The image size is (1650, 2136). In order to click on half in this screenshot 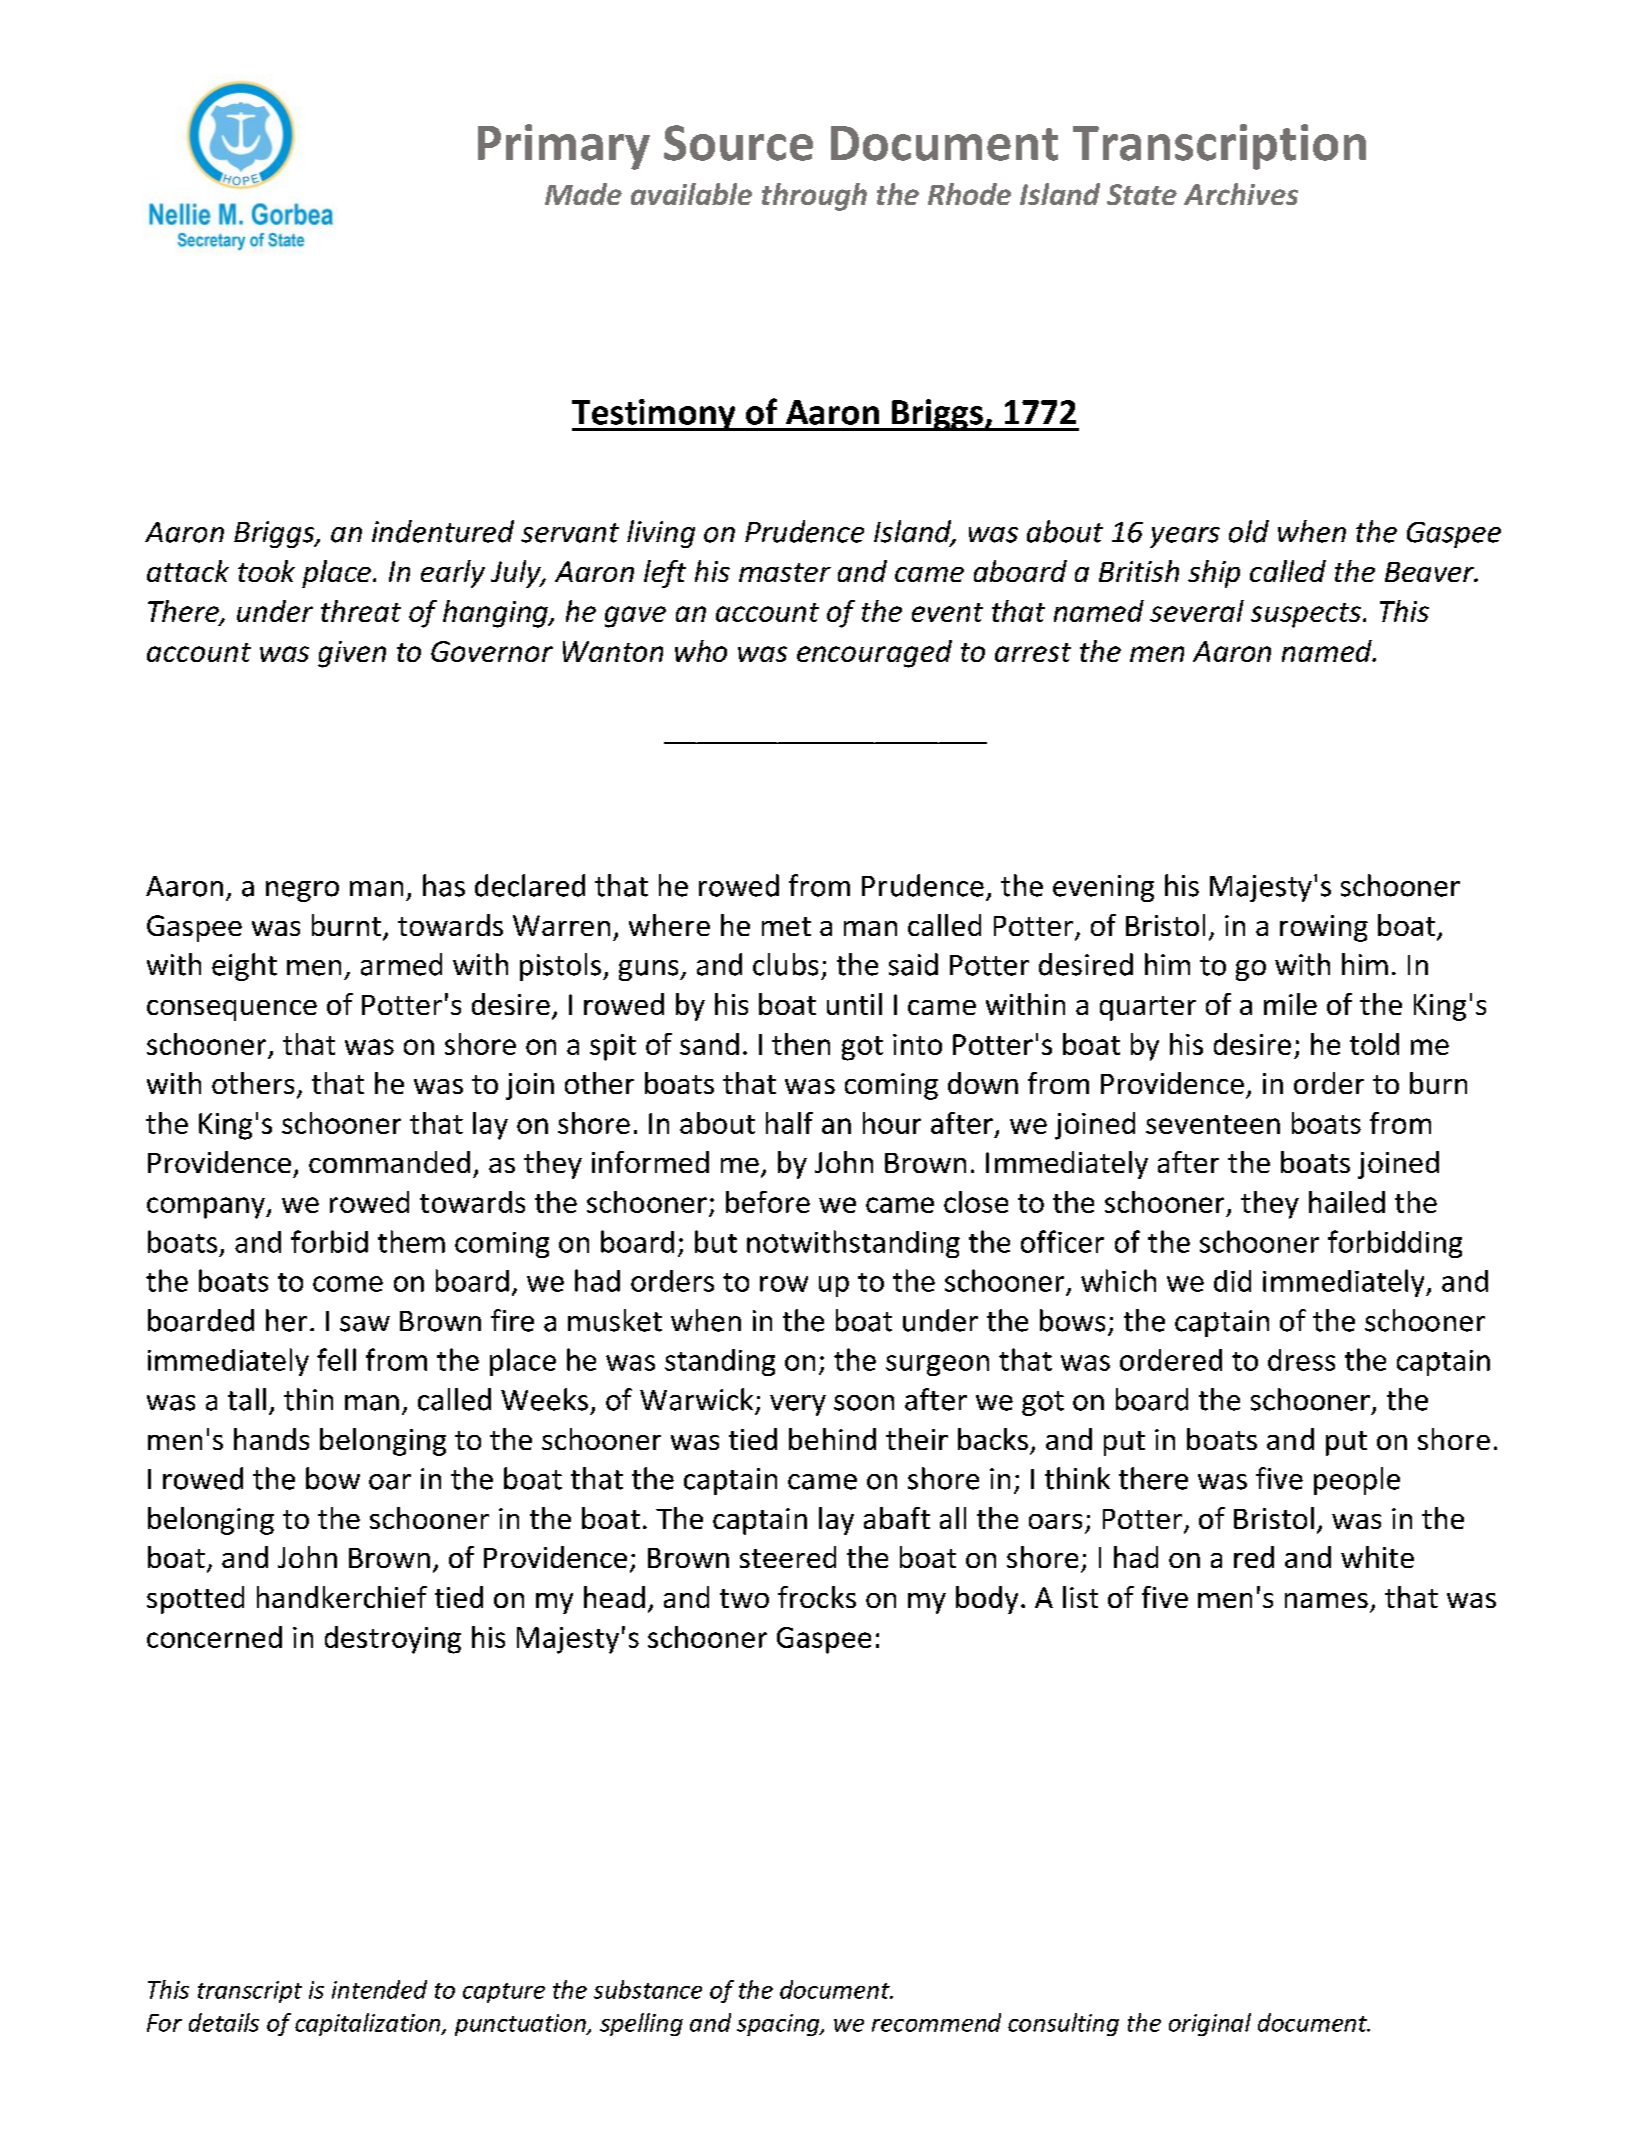, I will do `click(789, 1123)`.
